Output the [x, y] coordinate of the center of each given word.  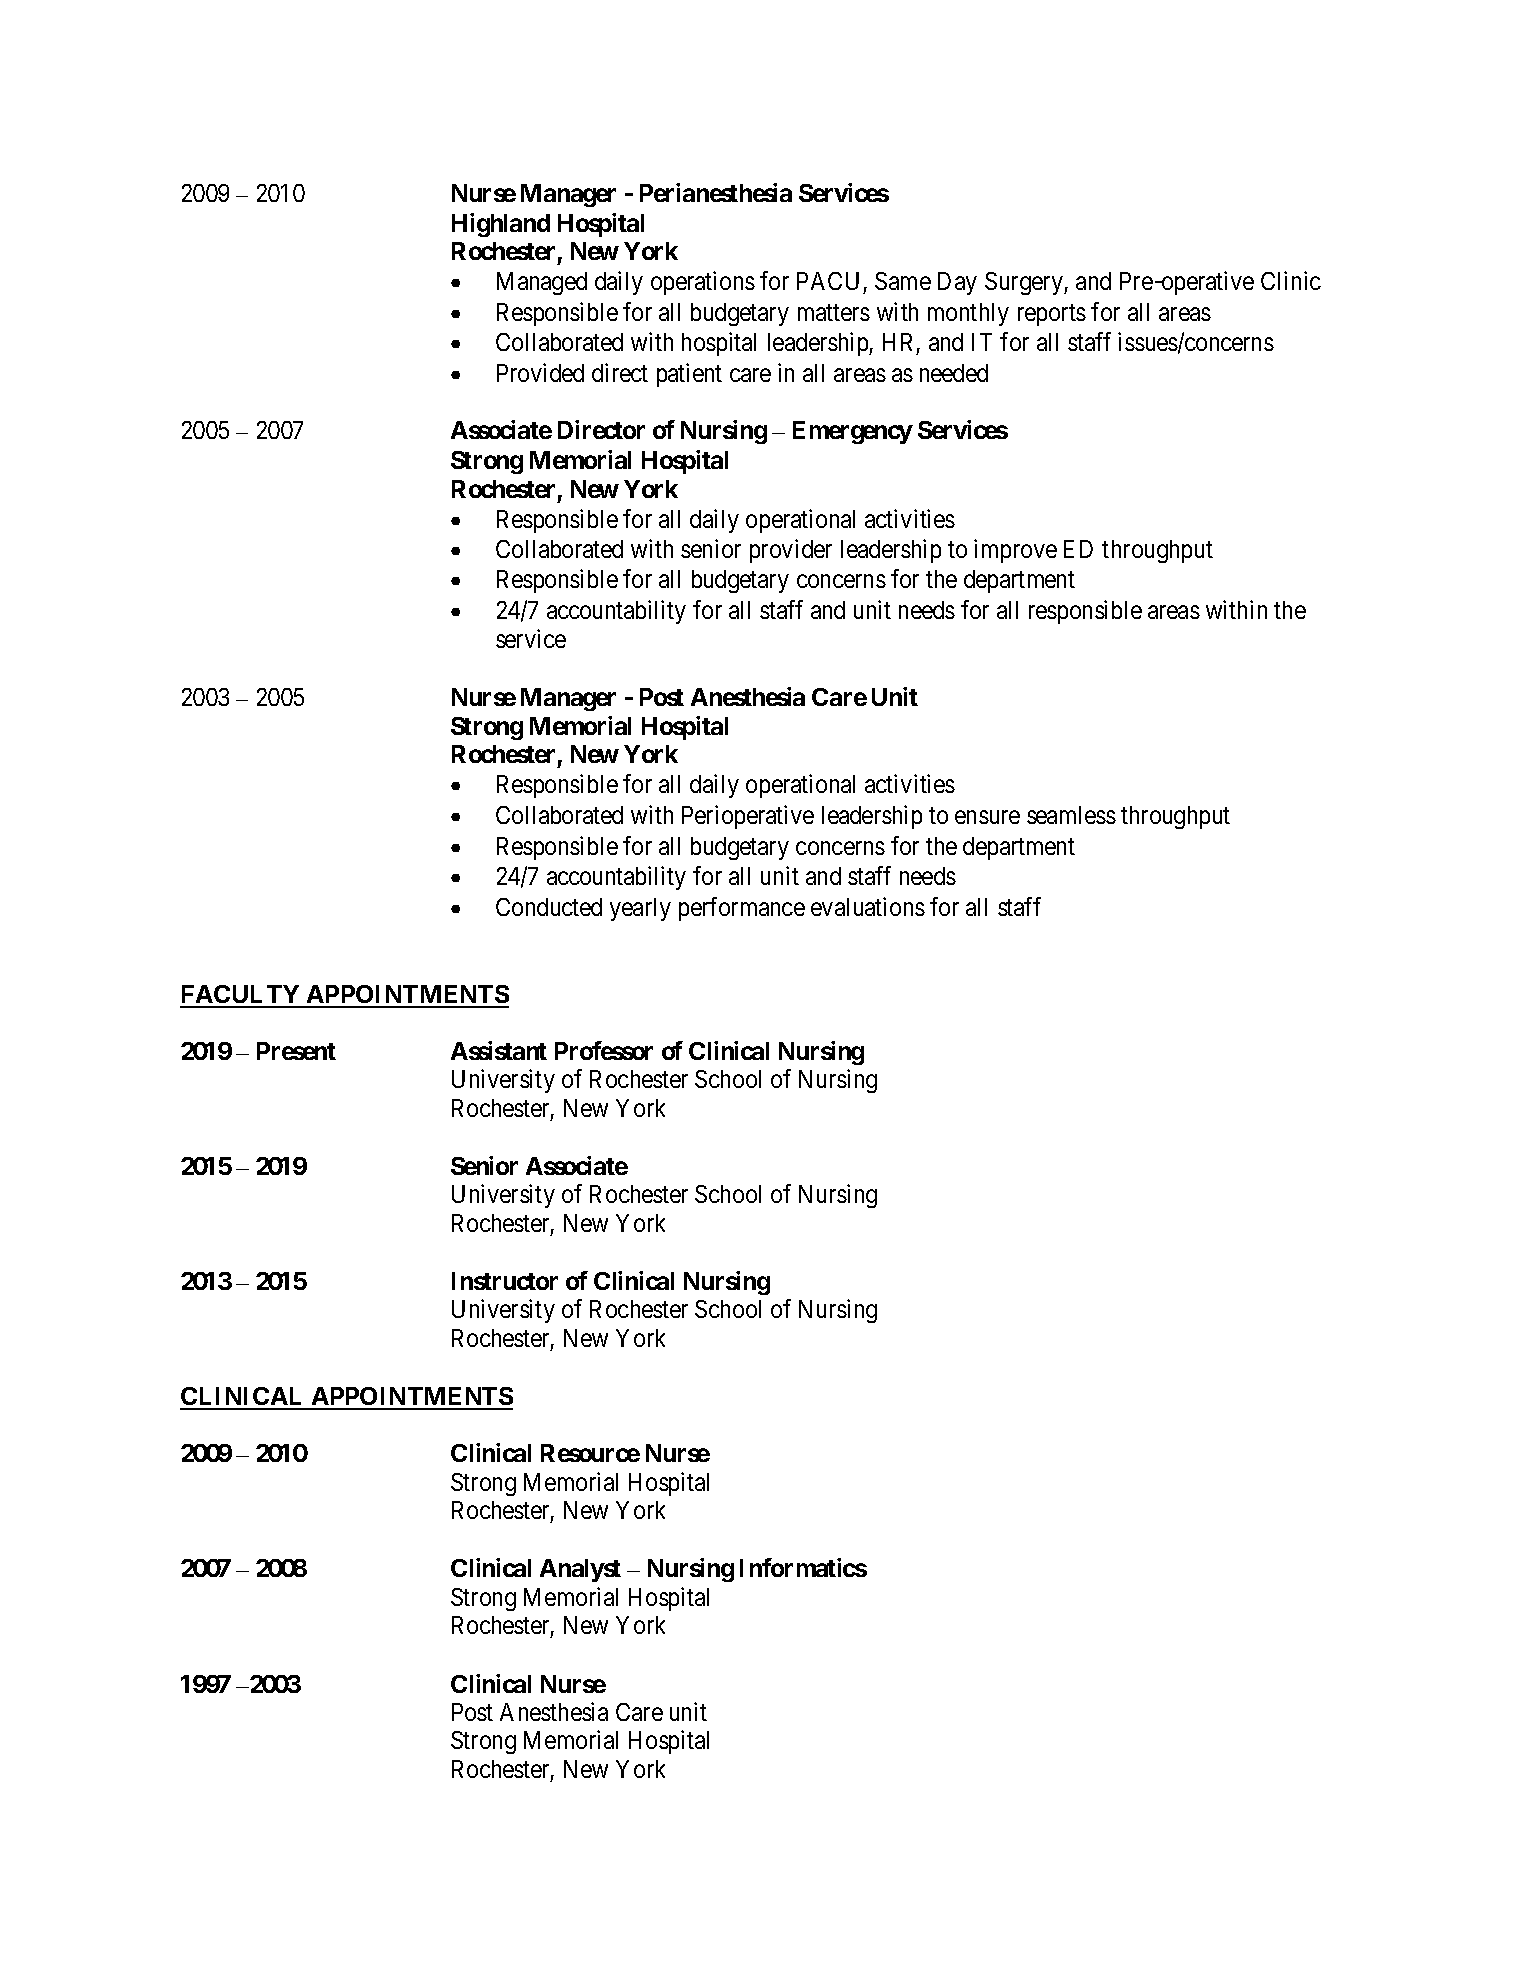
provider [791, 551]
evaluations [868, 906]
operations [703, 283]
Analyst [580, 1570]
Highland [501, 225]
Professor [604, 1050]
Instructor [505, 1281]
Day [957, 283]
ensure [987, 817]
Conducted [549, 907]
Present [296, 1051]
